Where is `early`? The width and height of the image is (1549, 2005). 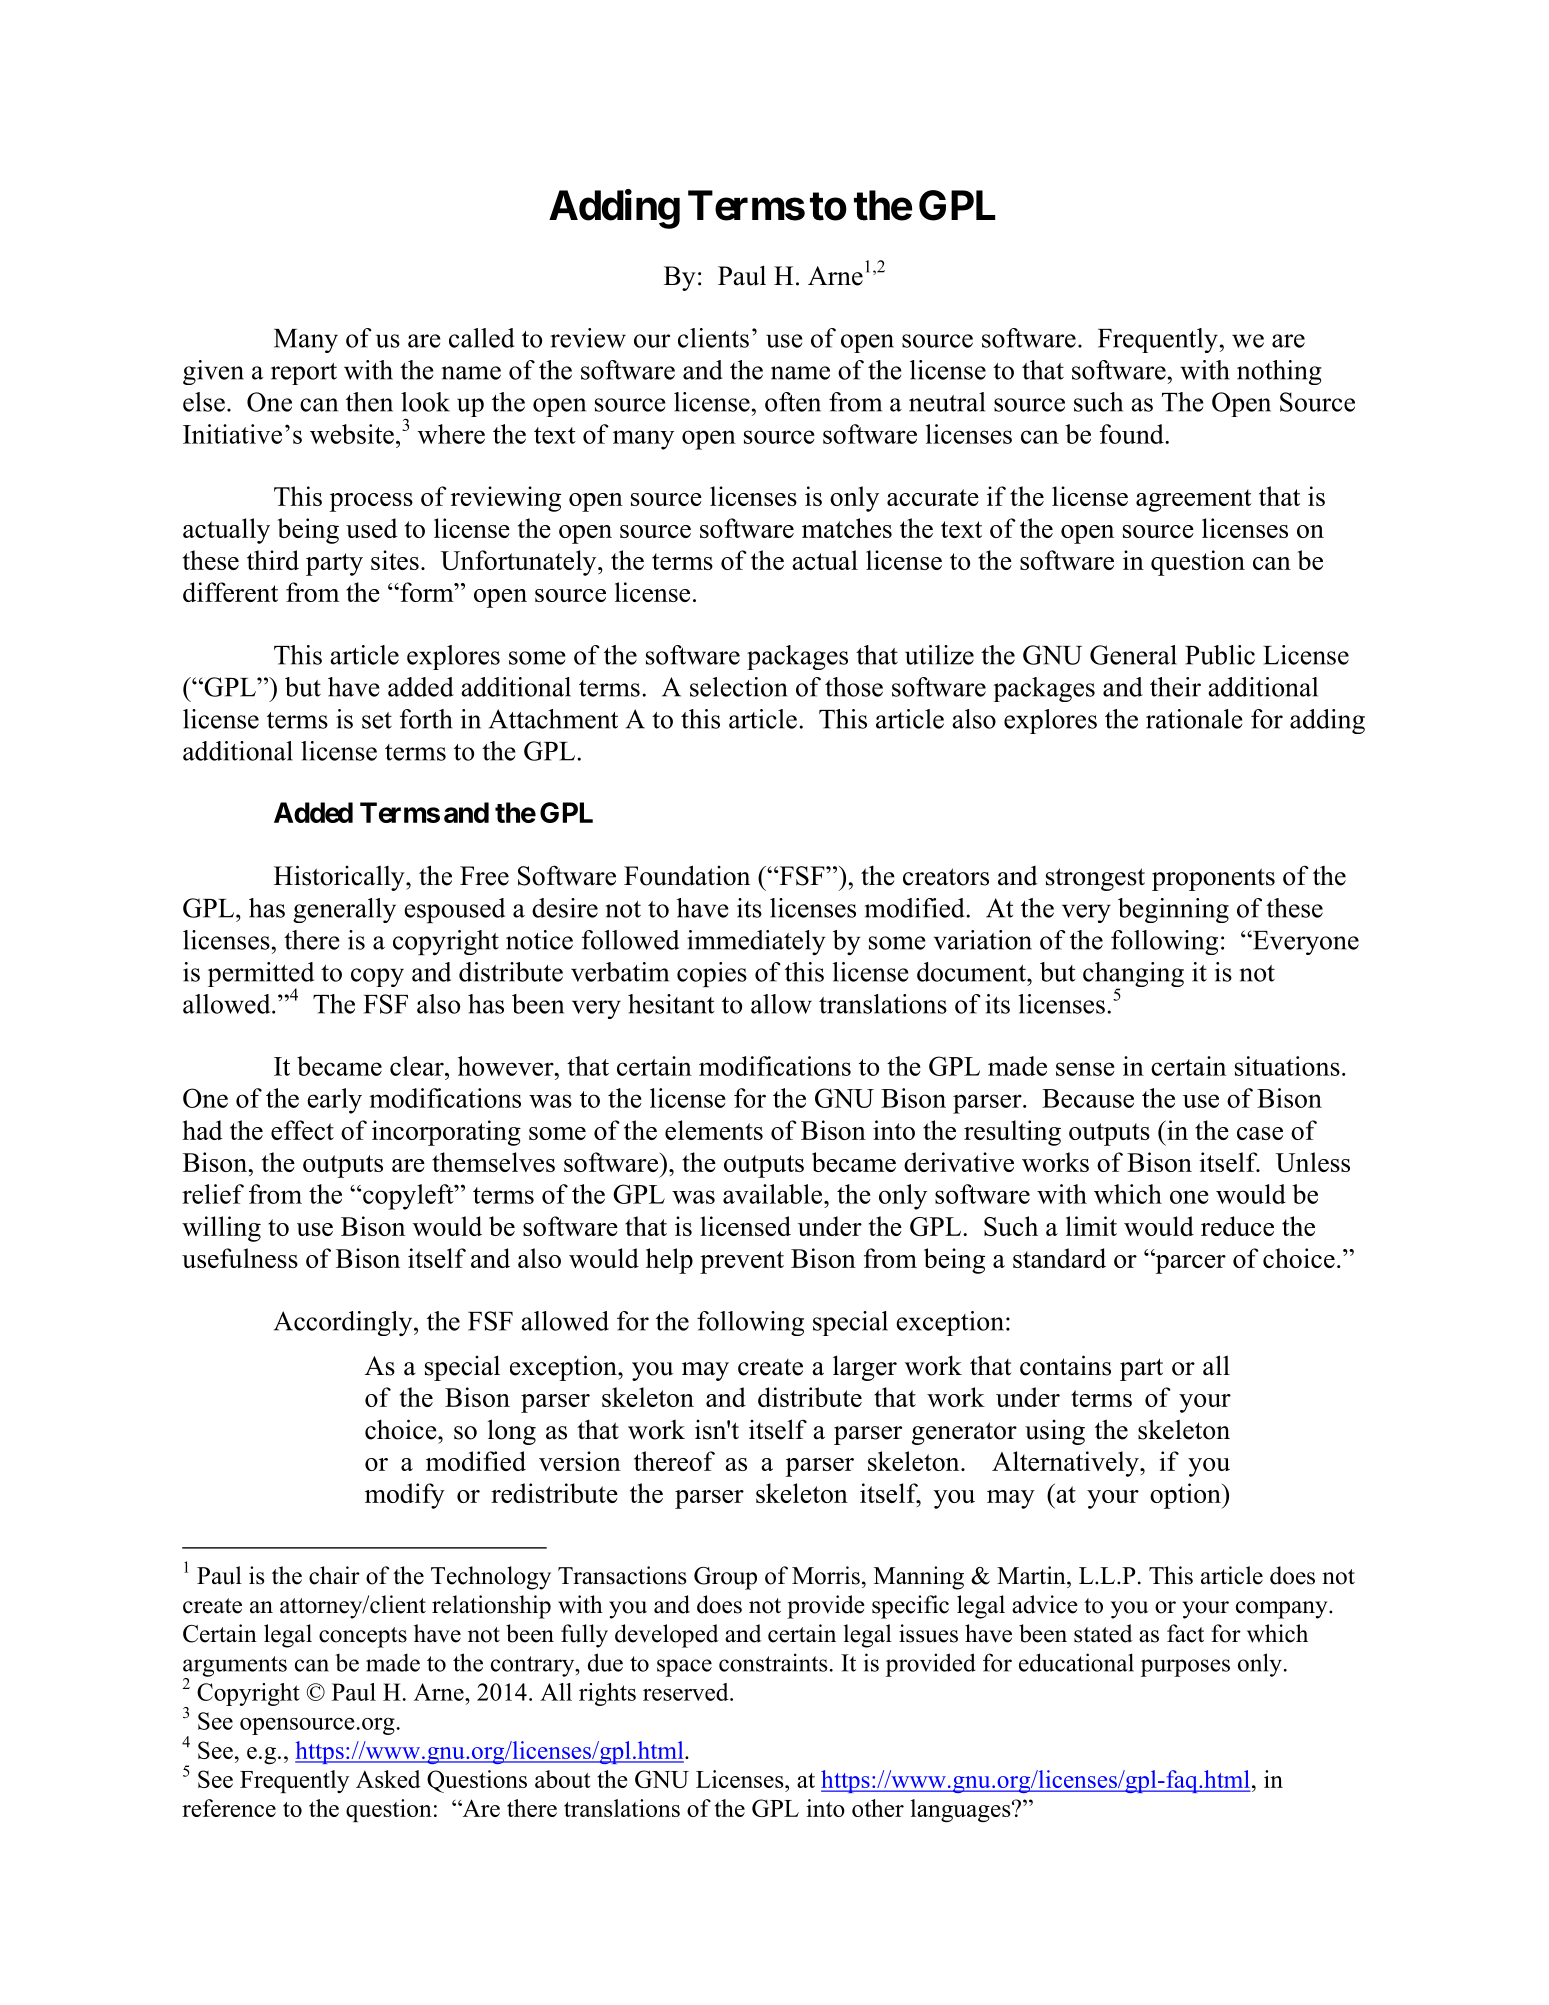
early is located at coordinates (334, 1101).
